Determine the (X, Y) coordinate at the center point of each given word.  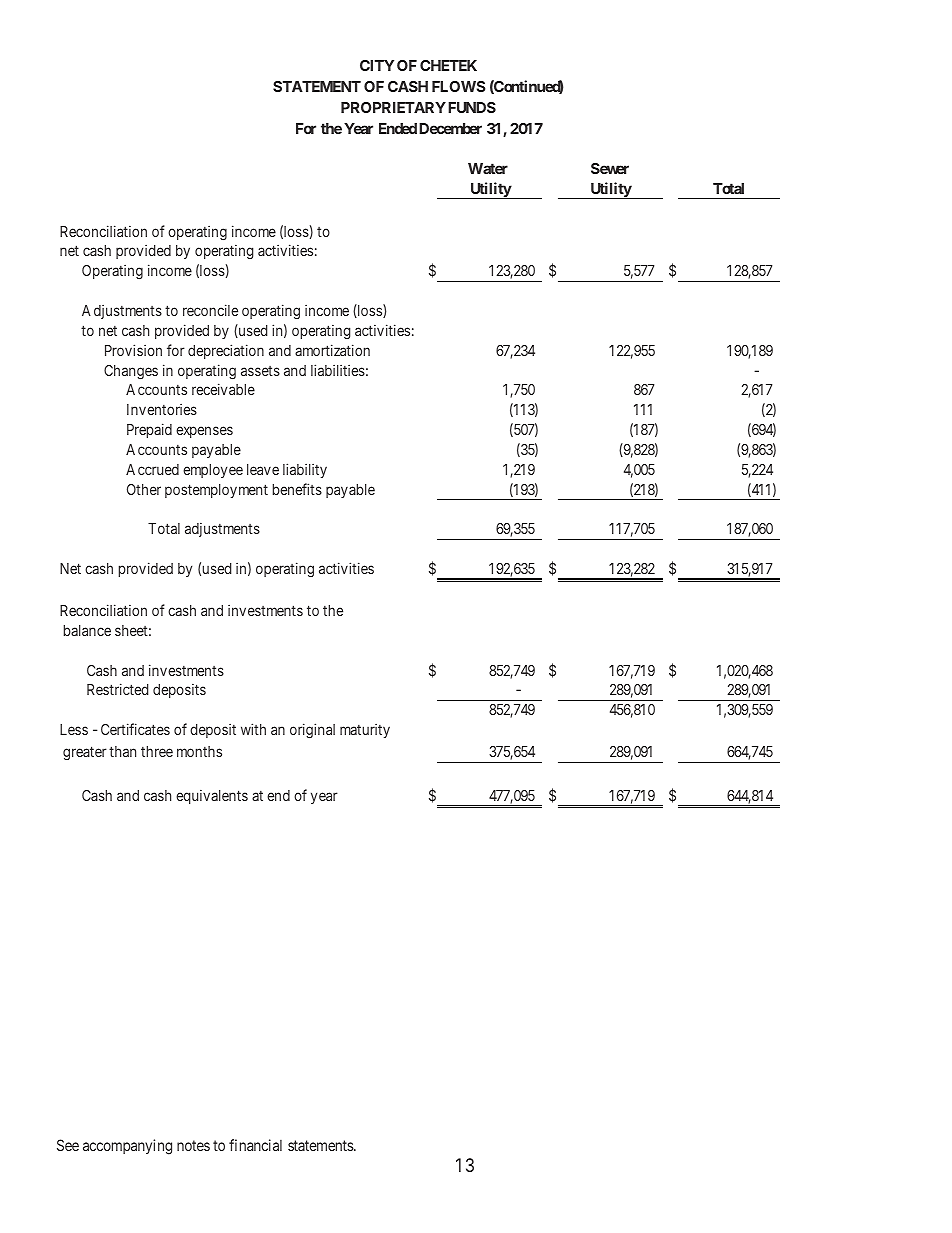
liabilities (338, 370)
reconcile (210, 310)
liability (305, 470)
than (122, 751)
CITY (377, 65)
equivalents (212, 797)
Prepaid (149, 430)
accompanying (127, 1147)
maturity (365, 731)
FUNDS (472, 107)
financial (255, 1145)
